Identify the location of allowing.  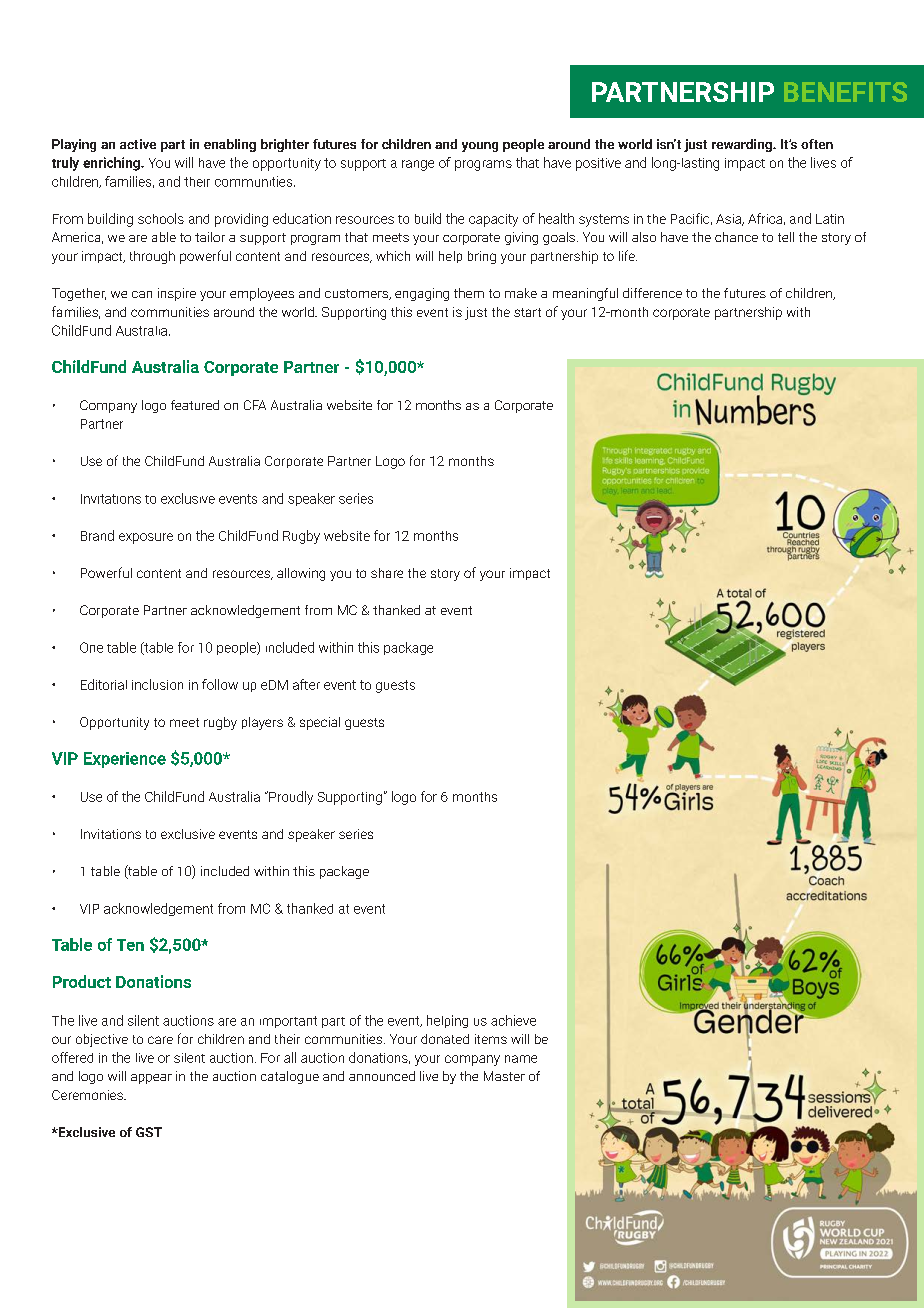
(301, 574).
